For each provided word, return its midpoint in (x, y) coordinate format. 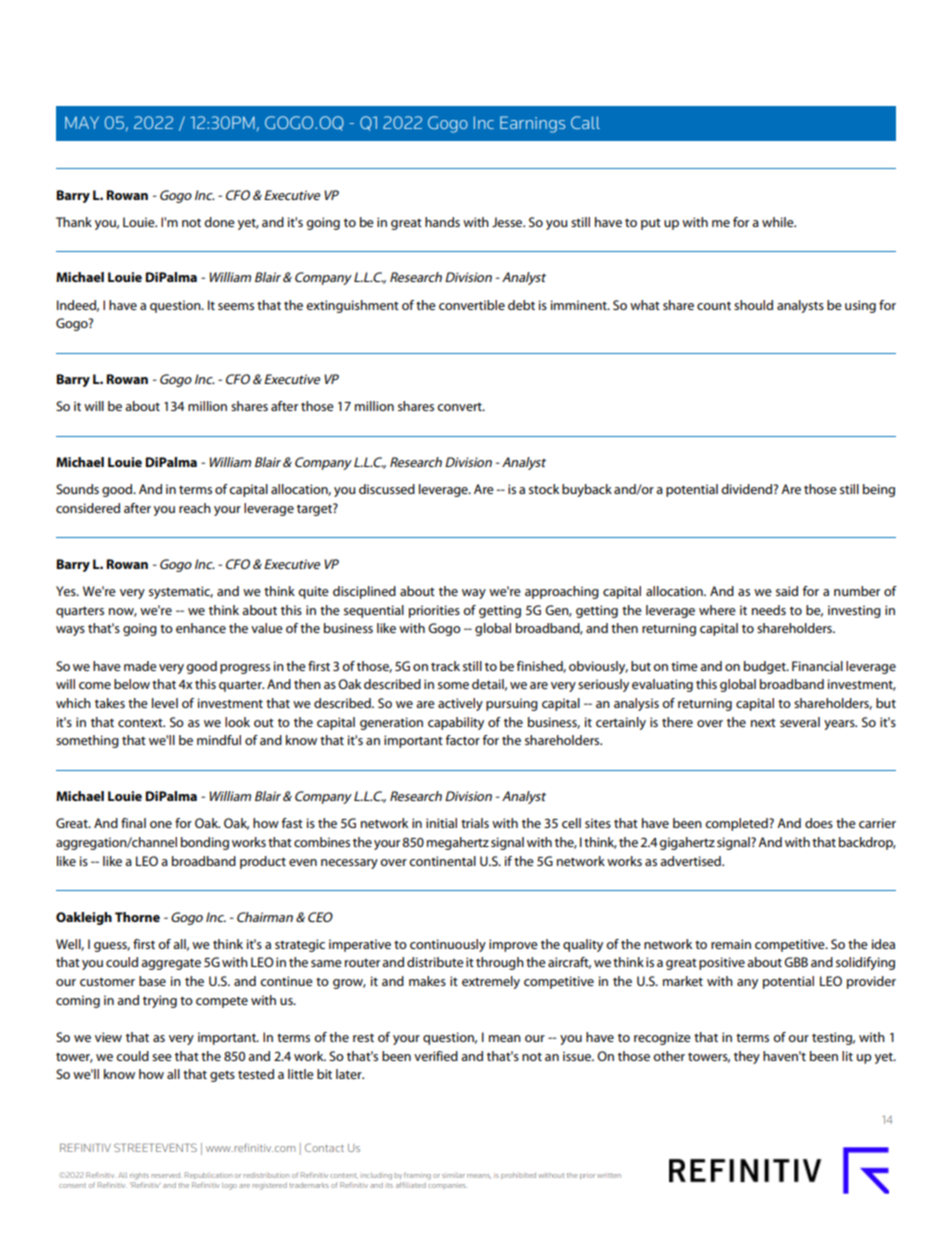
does (819, 823)
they (747, 1057)
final (133, 823)
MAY (82, 122)
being (879, 490)
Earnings (532, 124)
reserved (167, 1175)
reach (195, 508)
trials (475, 823)
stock (544, 489)
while (779, 222)
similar (453, 1176)
